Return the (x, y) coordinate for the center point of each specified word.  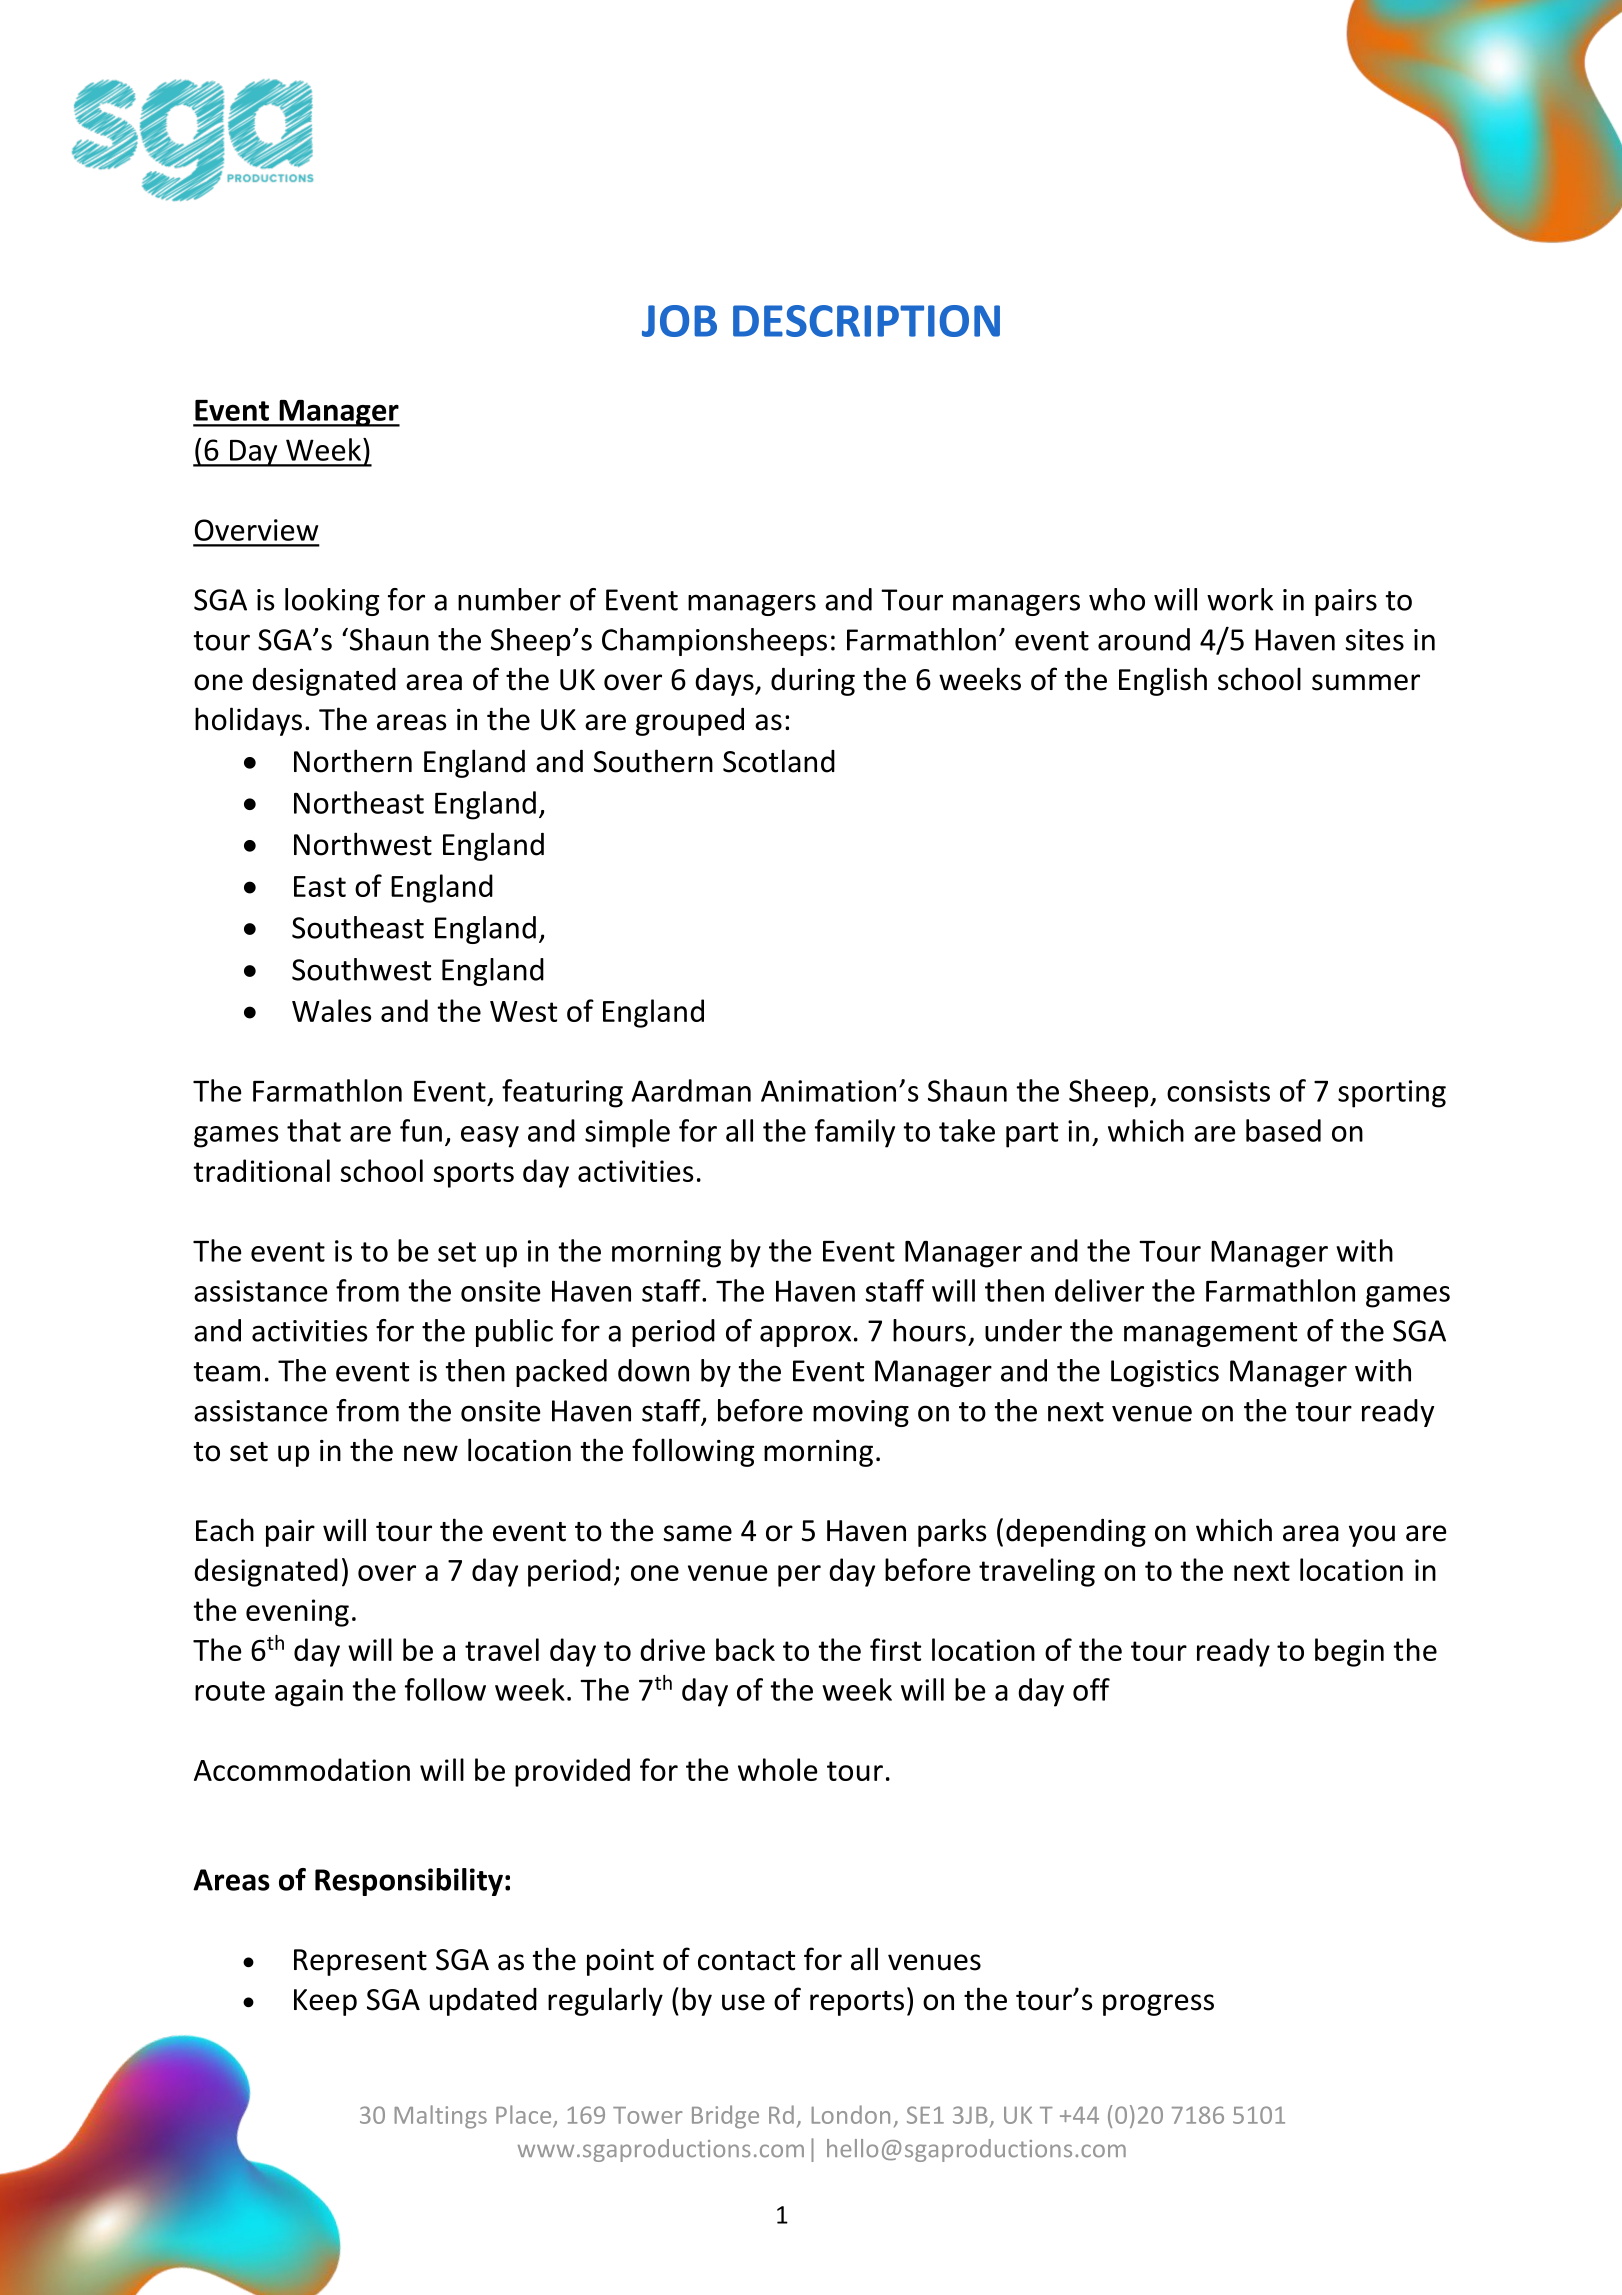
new (431, 1453)
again (309, 1693)
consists (1218, 1091)
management (1210, 1334)
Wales (332, 1010)
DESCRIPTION (866, 321)
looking (332, 602)
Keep (325, 2002)
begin (1349, 1652)
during (813, 682)
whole (778, 1769)
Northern (353, 761)
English (1163, 681)
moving (861, 1413)
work (1240, 599)
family (855, 1133)
